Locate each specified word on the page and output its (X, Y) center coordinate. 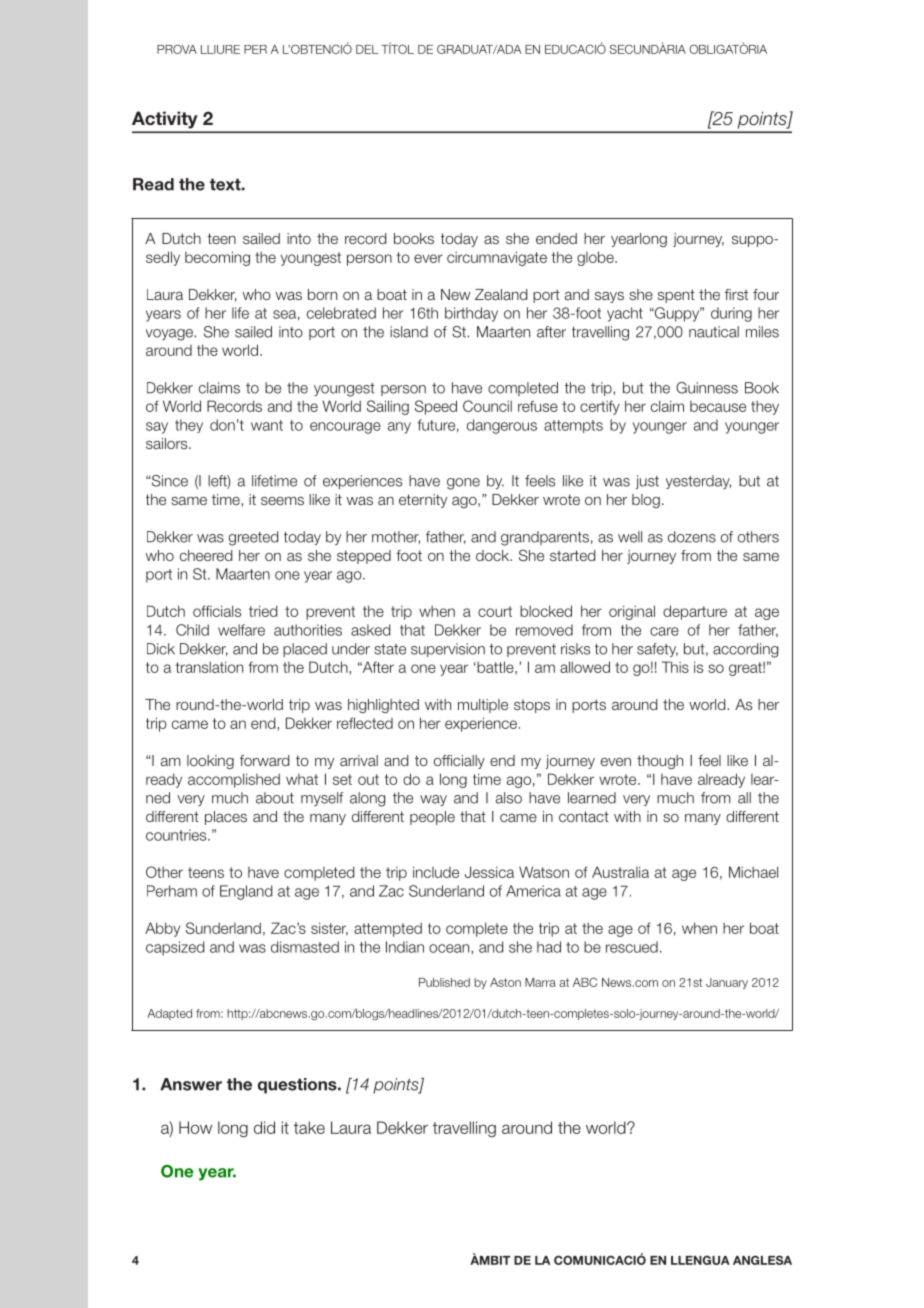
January (727, 983)
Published (444, 982)
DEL (367, 49)
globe (596, 258)
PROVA (177, 49)
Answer (191, 1084)
